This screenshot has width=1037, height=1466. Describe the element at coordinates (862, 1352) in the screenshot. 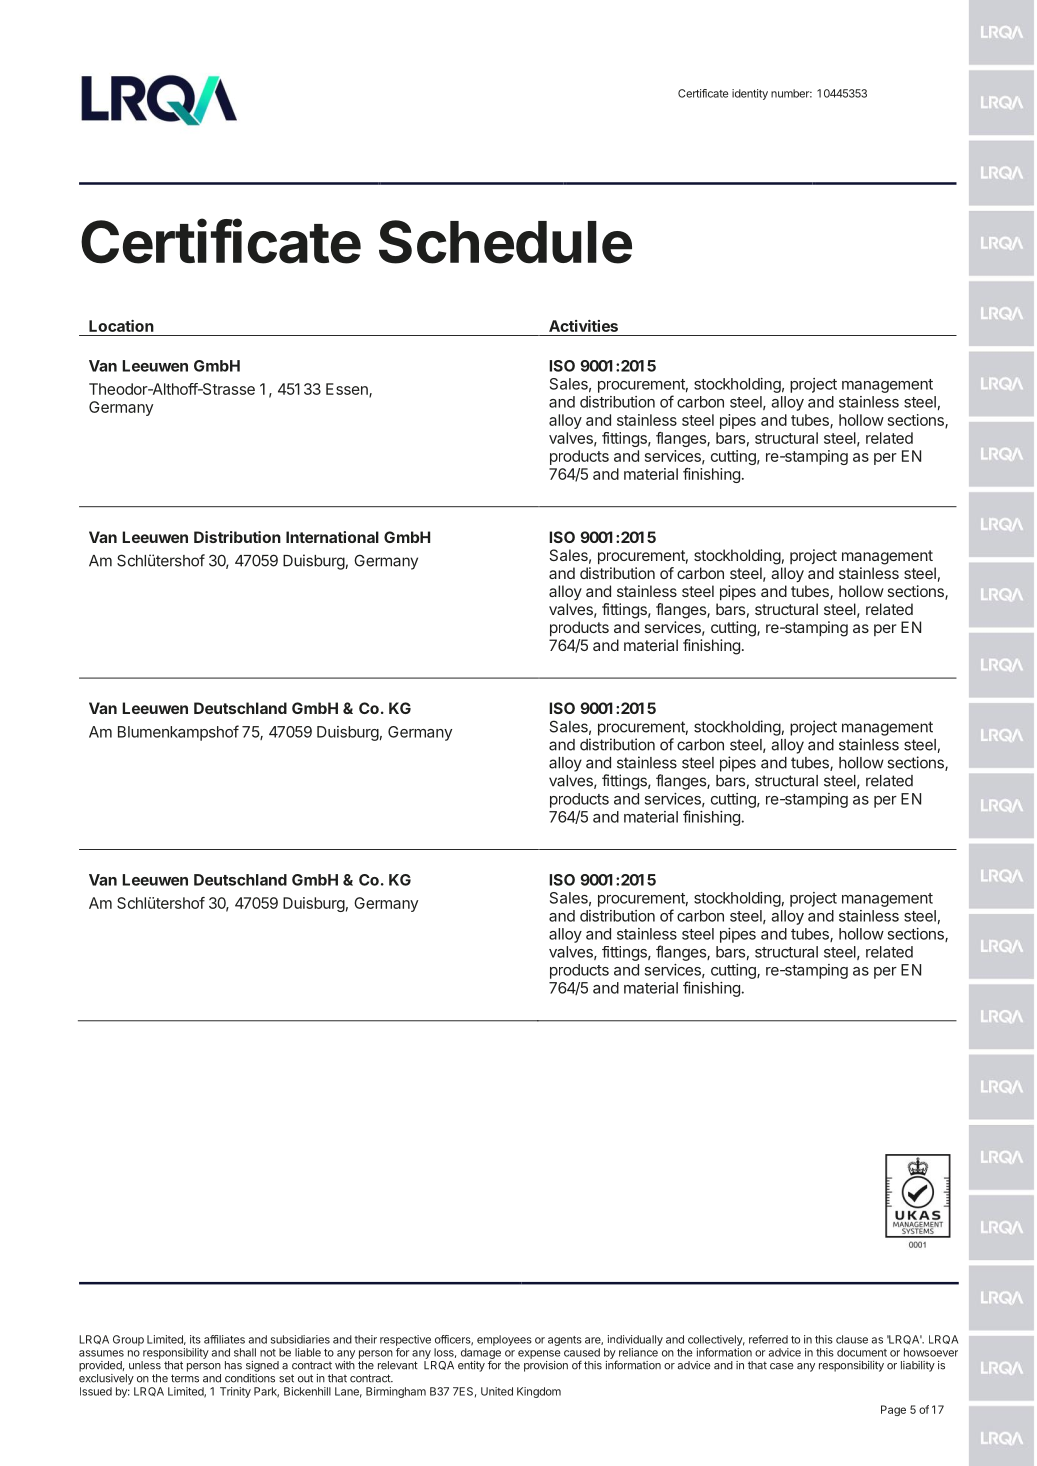

I see `document` at that location.
